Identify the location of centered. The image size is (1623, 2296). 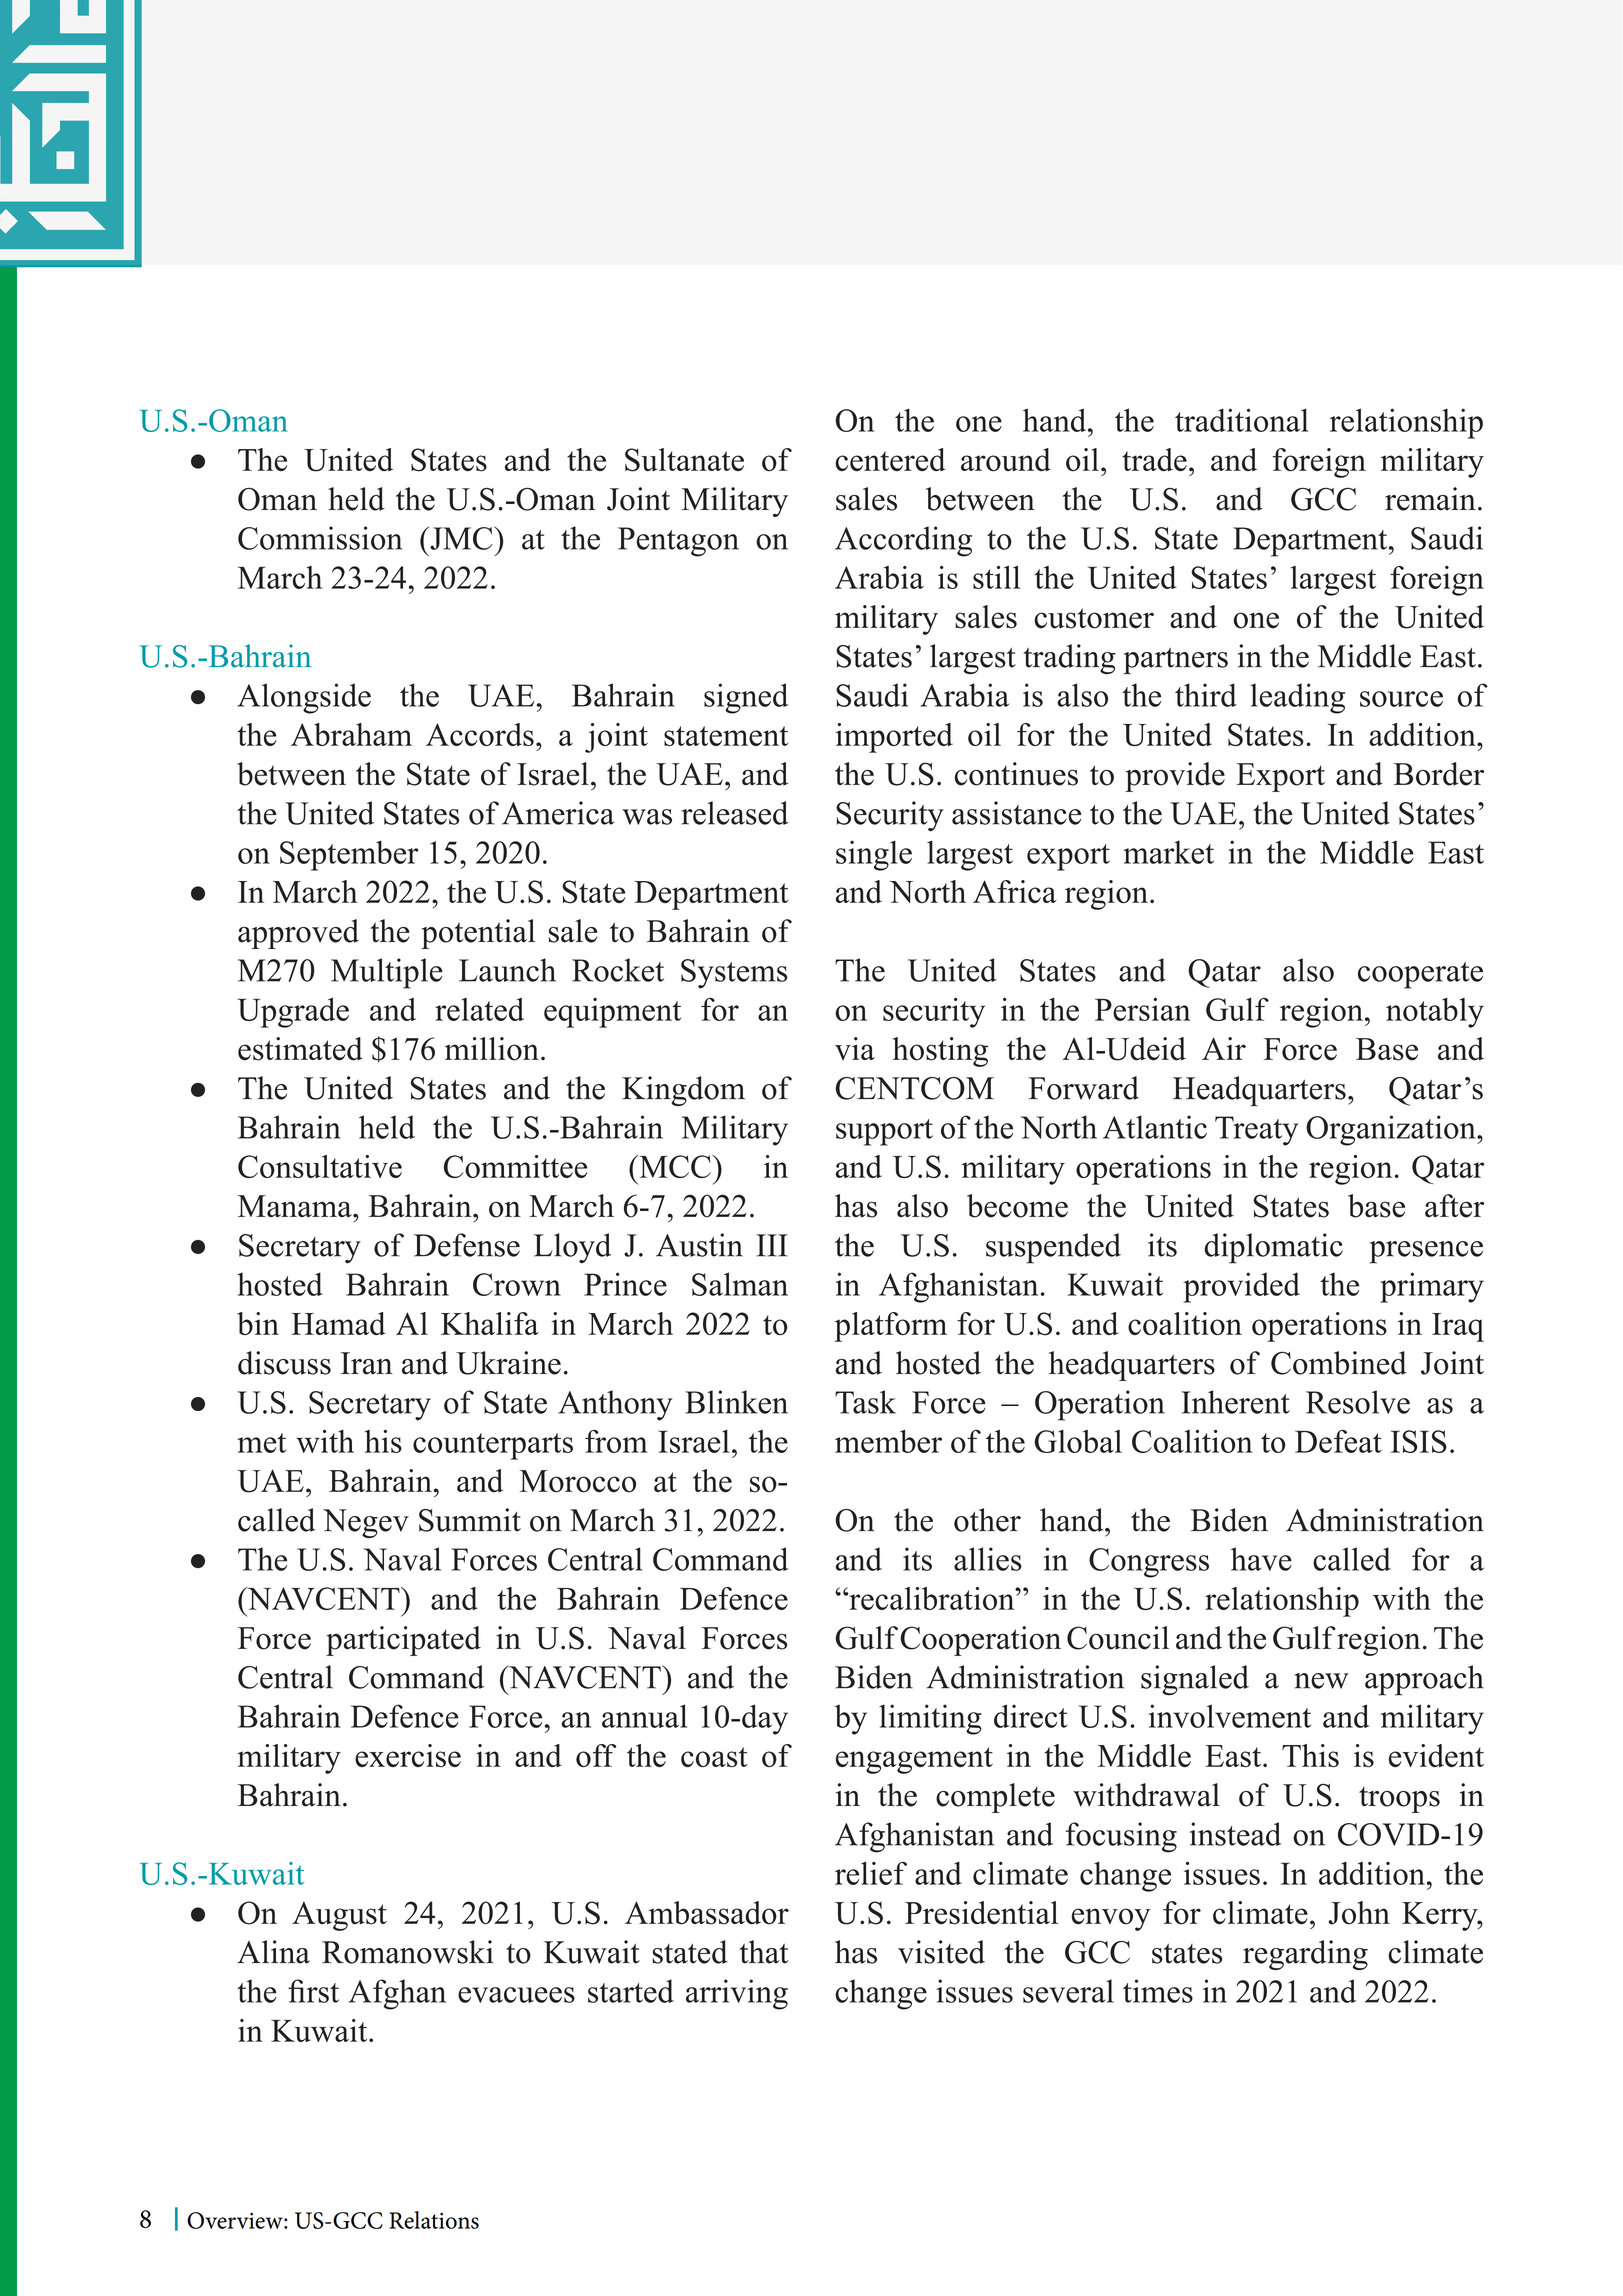
(890, 459).
